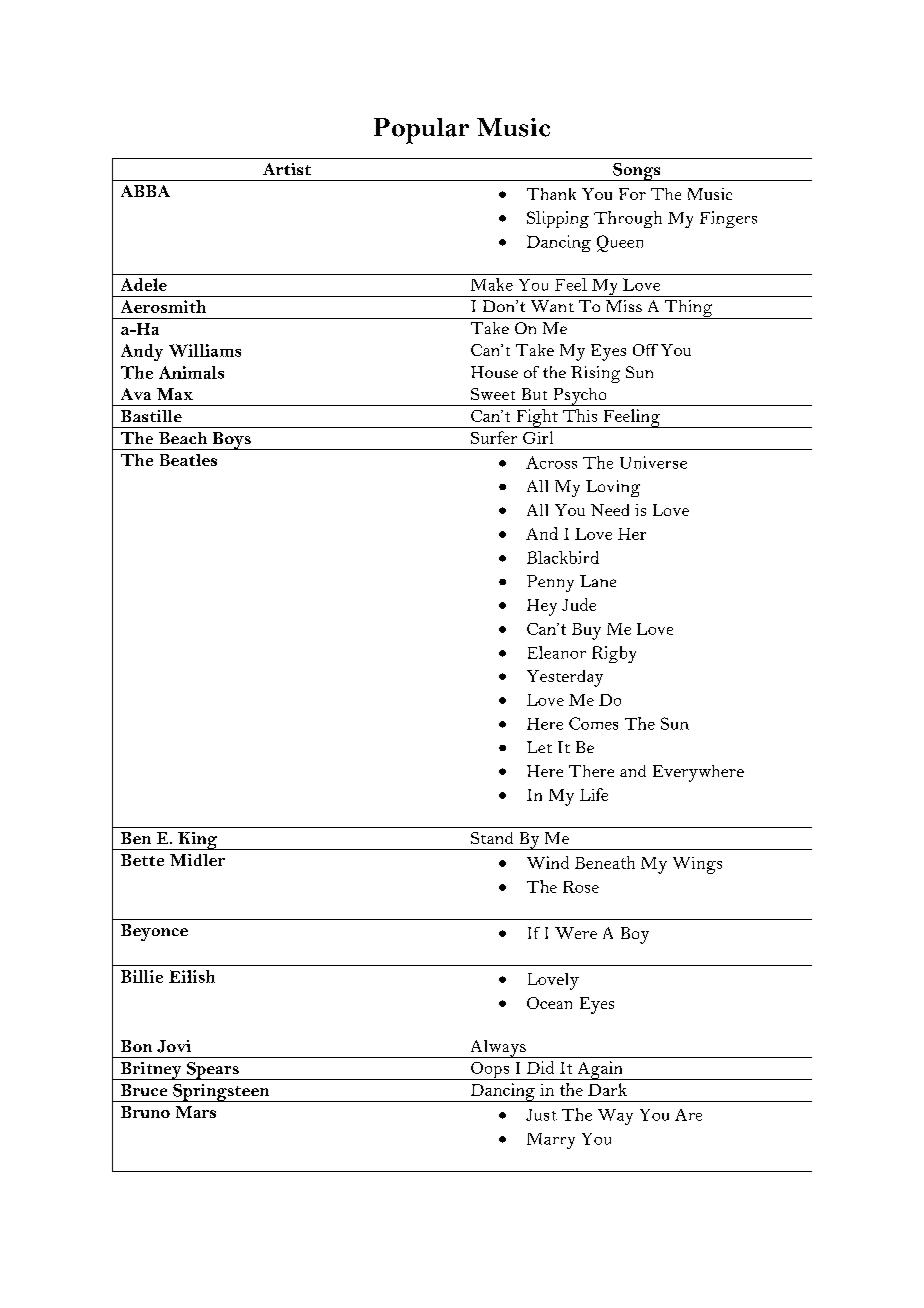 The image size is (924, 1308). Describe the element at coordinates (198, 841) in the screenshot. I see `King` at that location.
